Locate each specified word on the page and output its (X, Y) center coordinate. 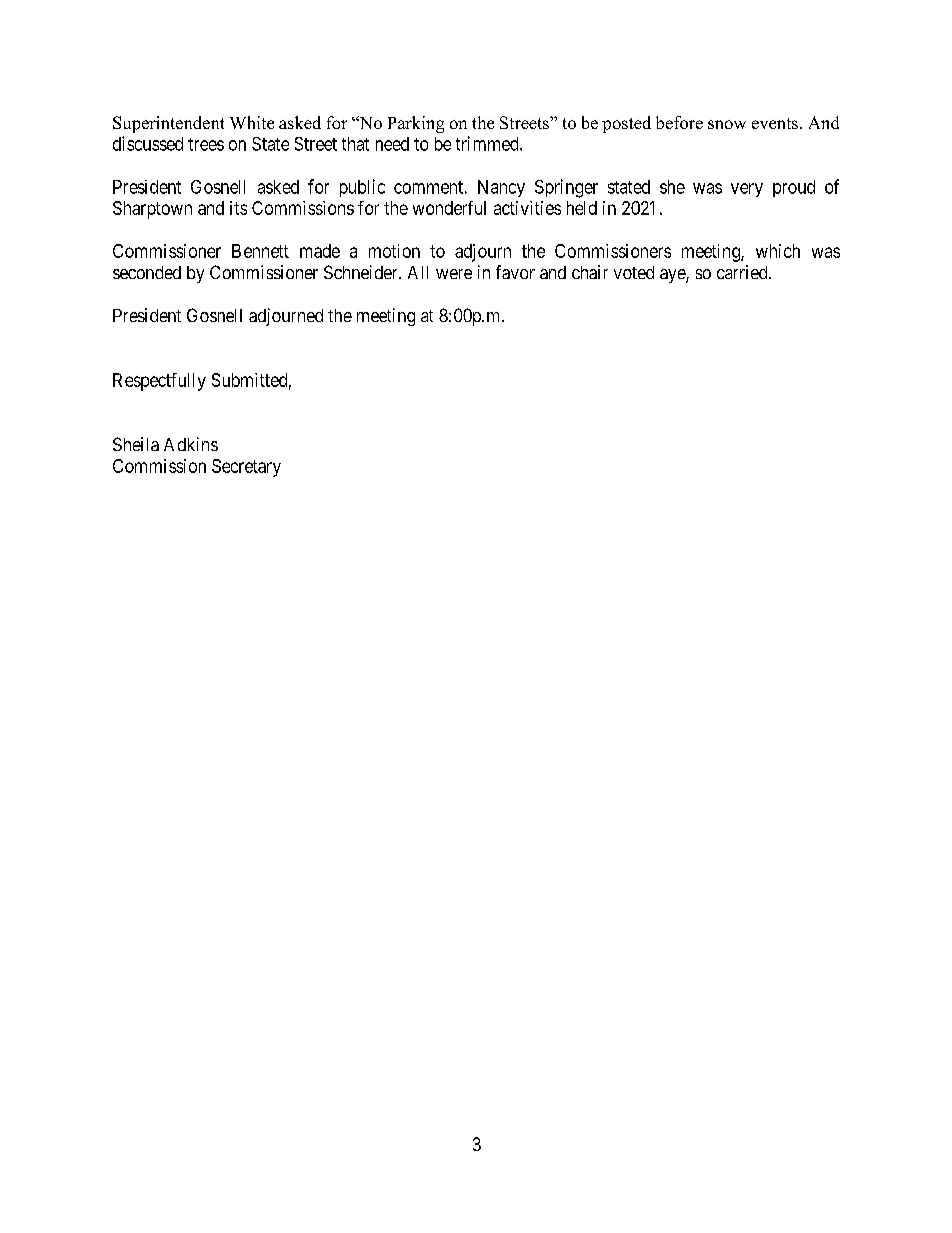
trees (206, 144)
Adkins (191, 444)
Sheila (136, 444)
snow (727, 124)
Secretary (246, 468)
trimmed (488, 143)
